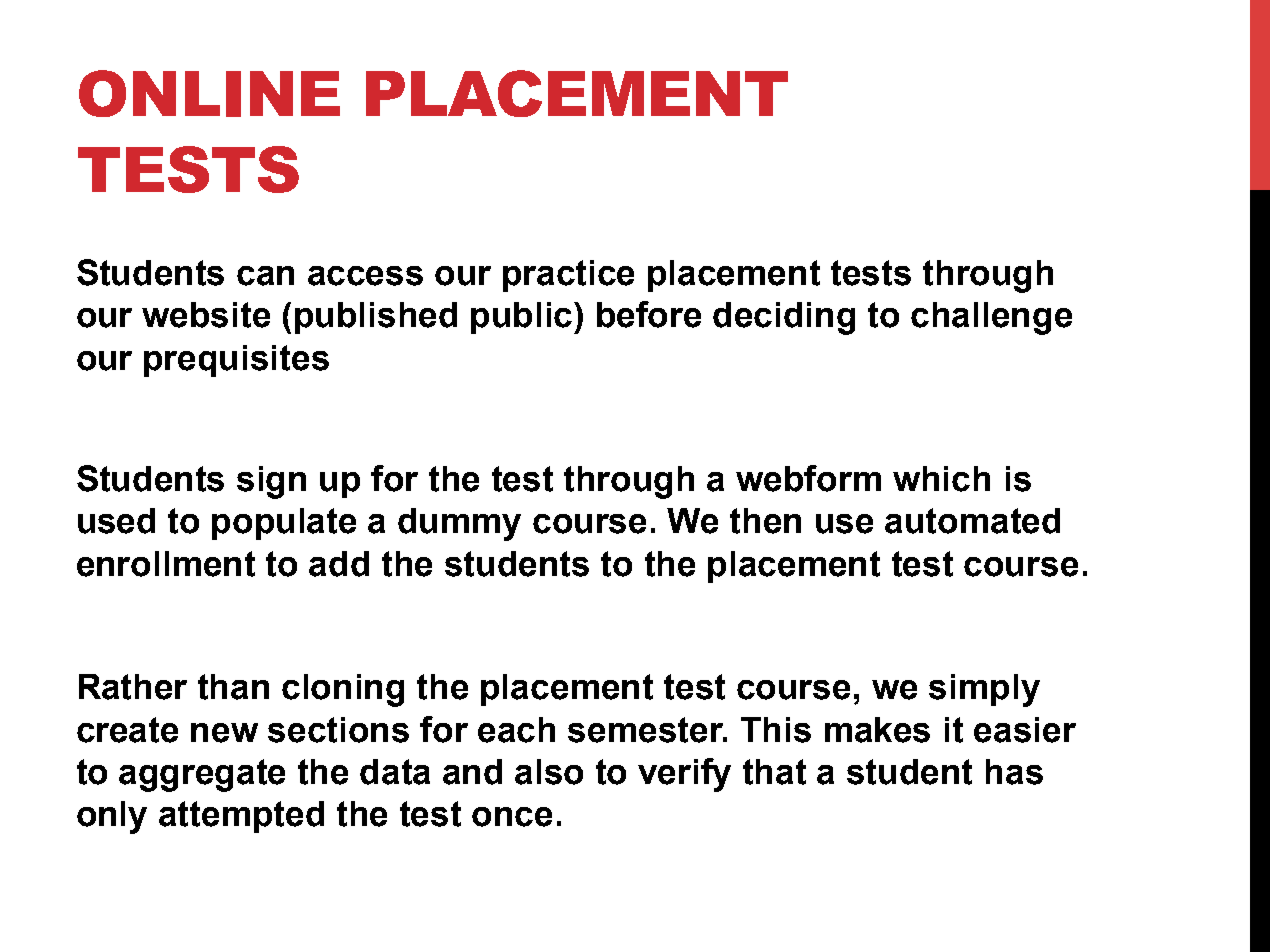  What do you see at coordinates (202, 775) in the page?
I see `aggregate` at bounding box center [202, 775].
